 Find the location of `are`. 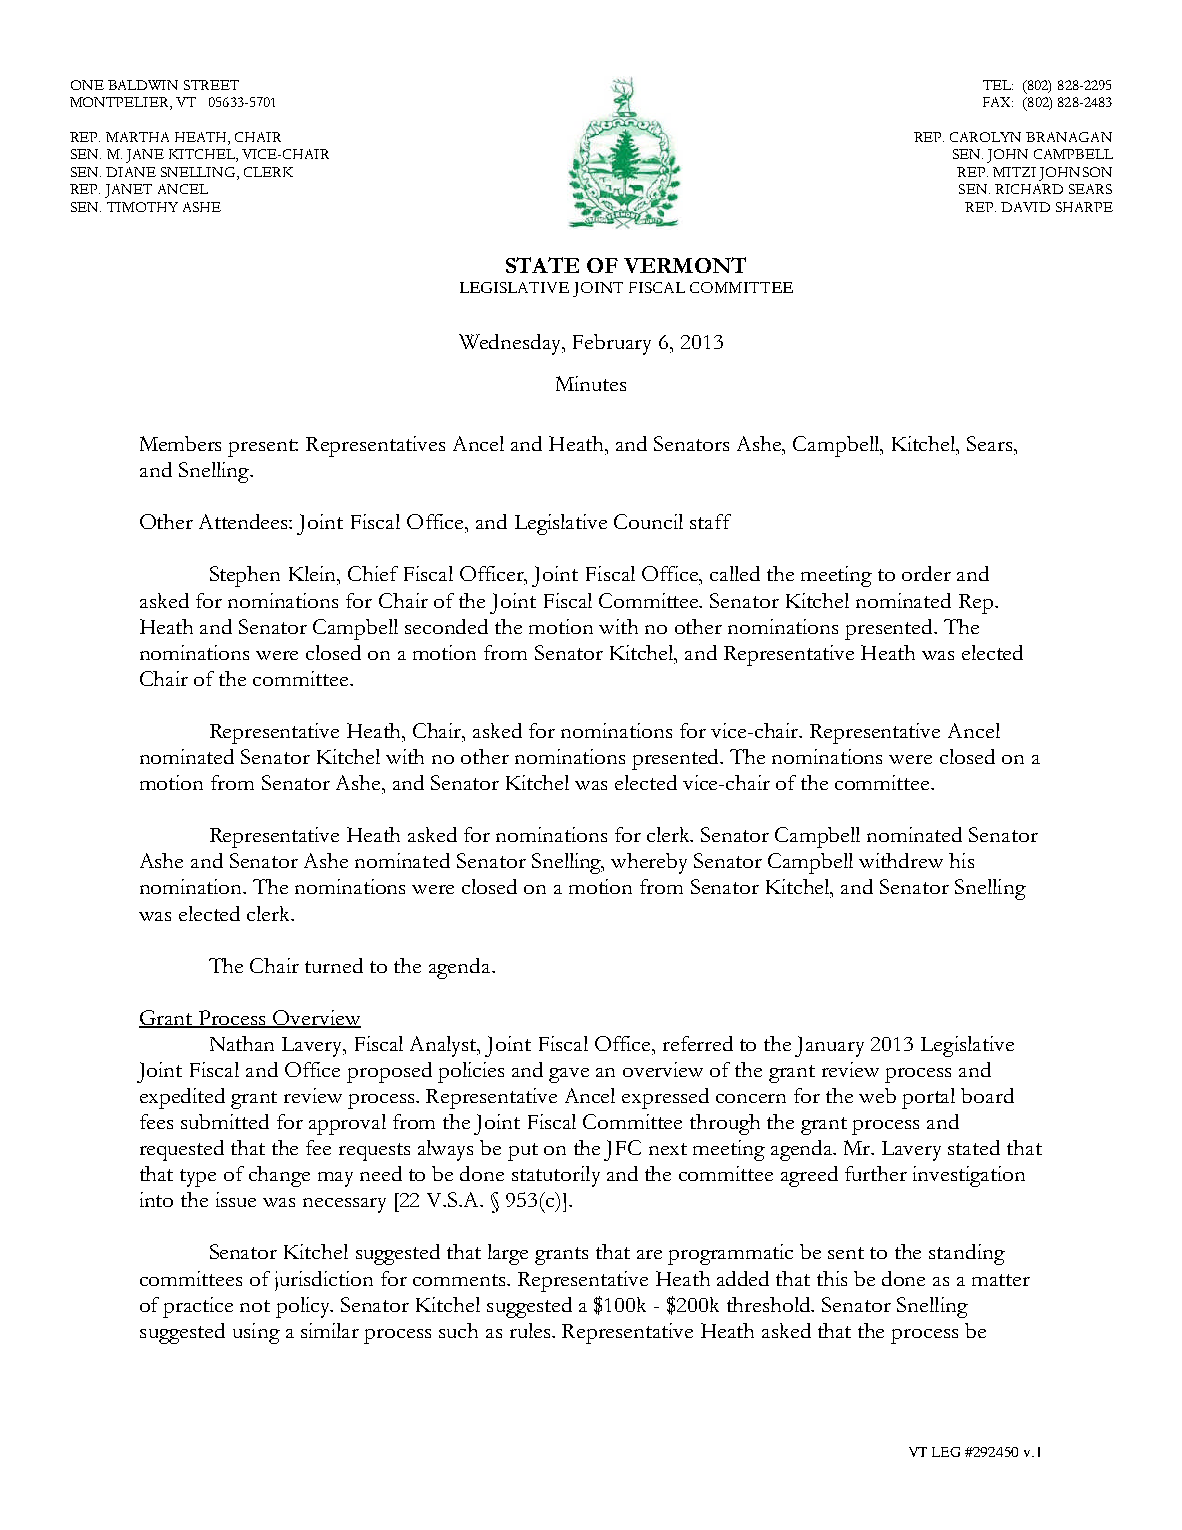

are is located at coordinates (649, 1254).
